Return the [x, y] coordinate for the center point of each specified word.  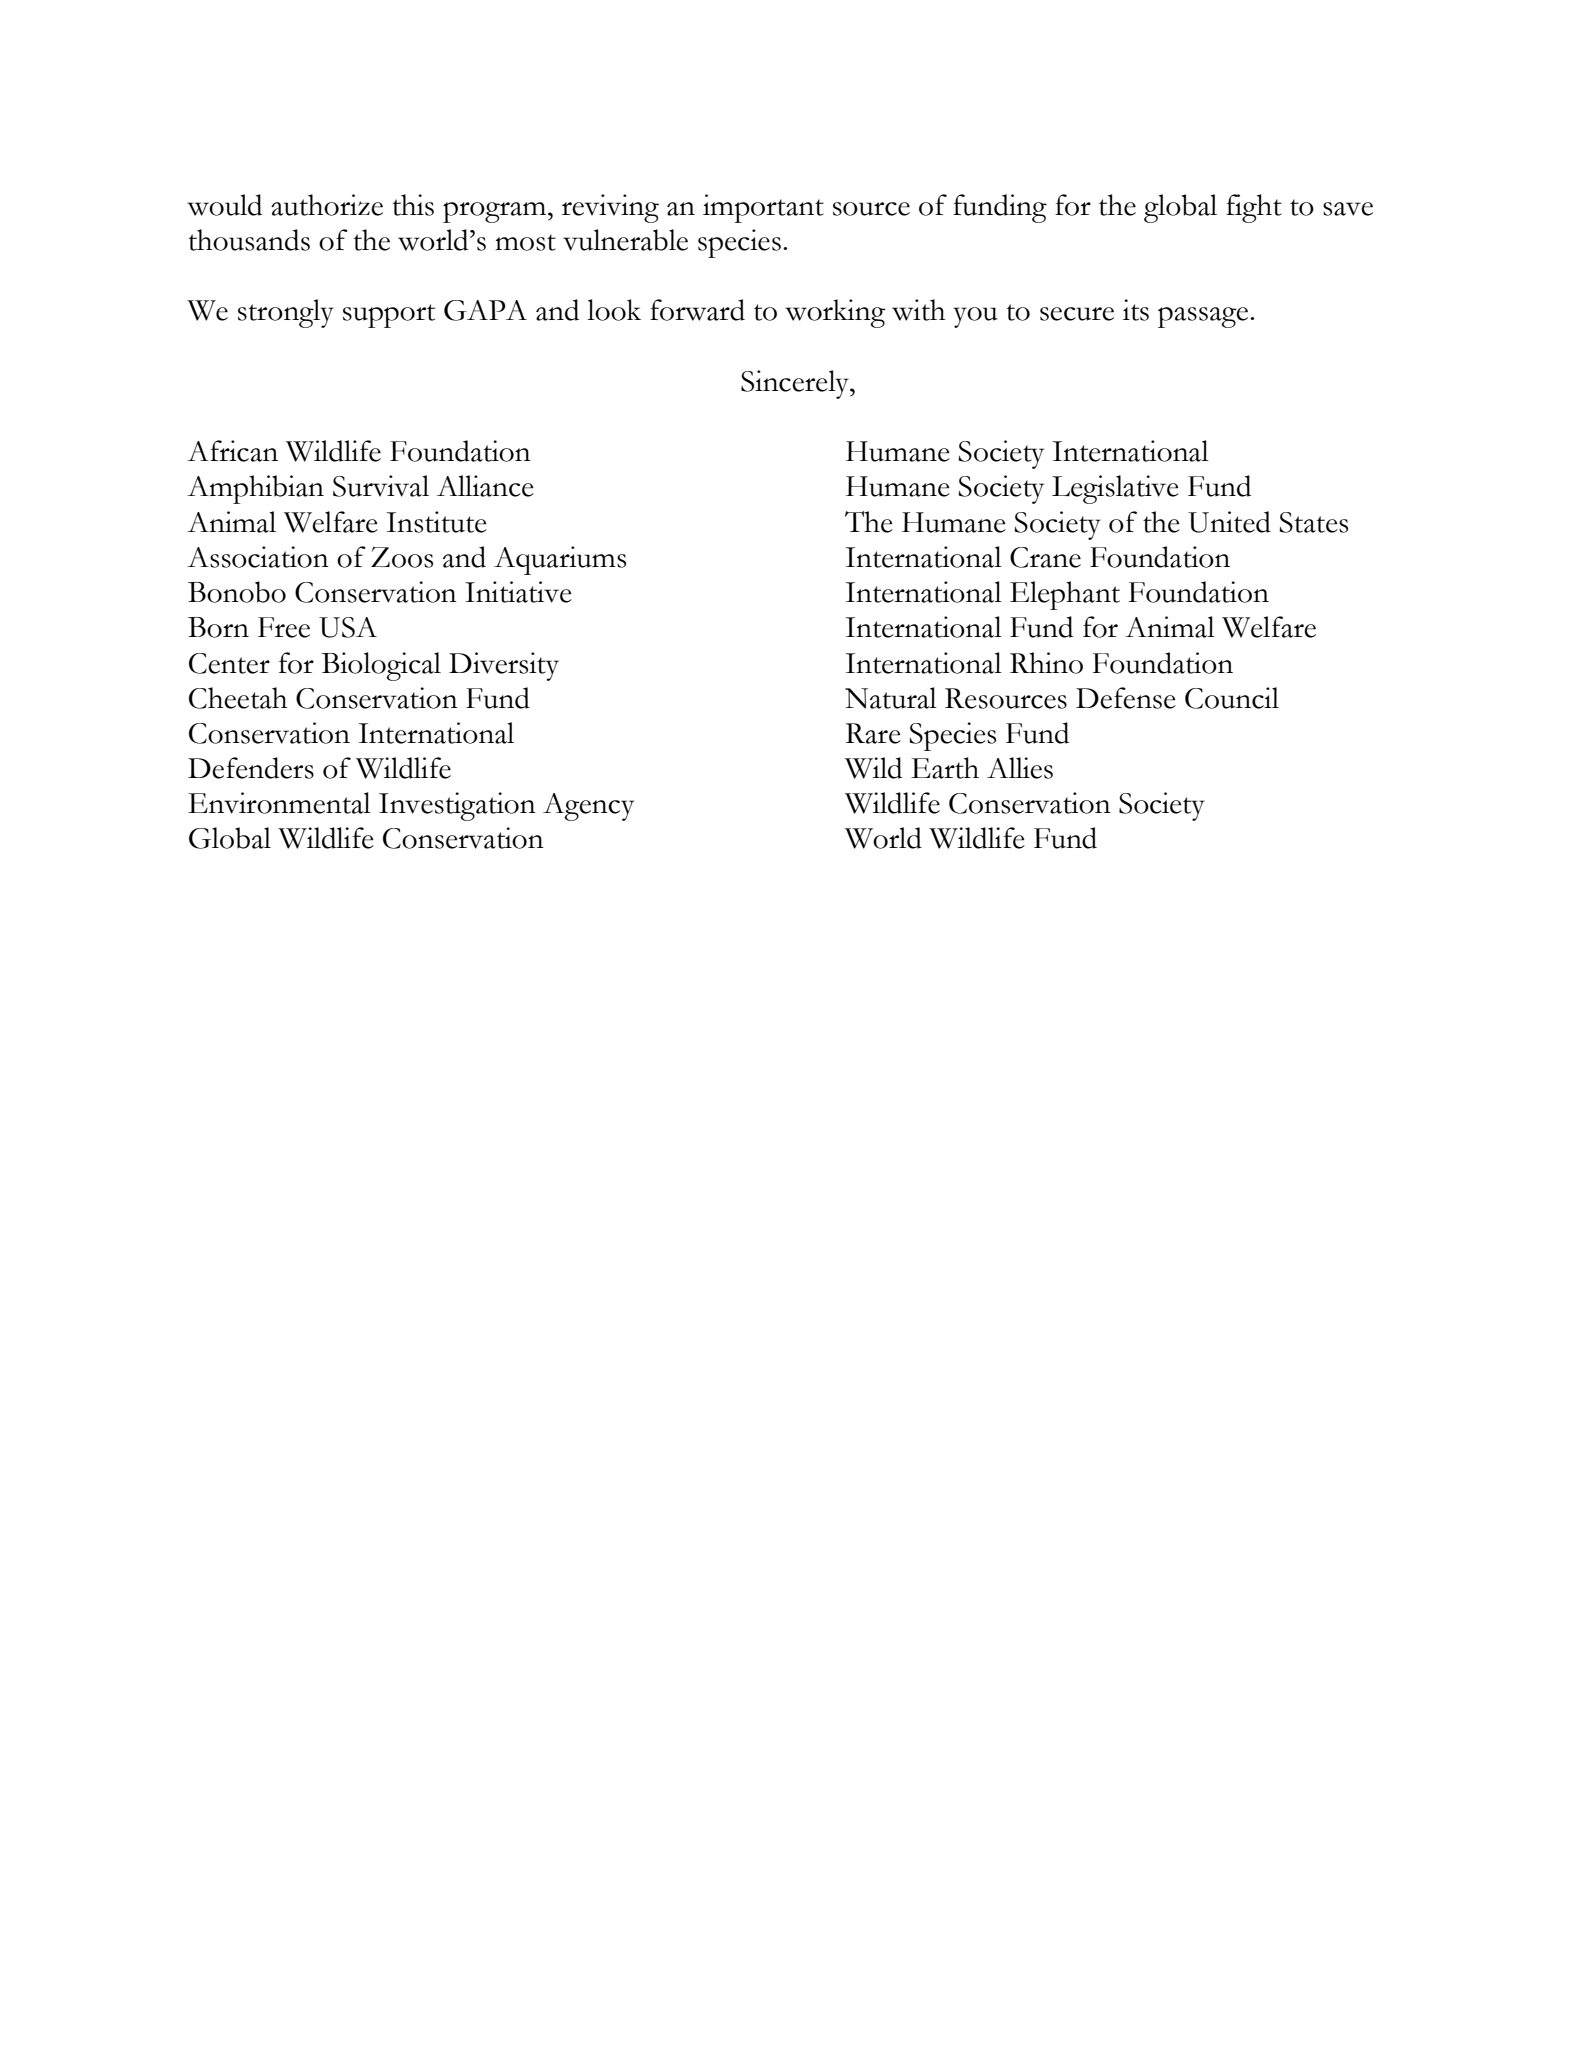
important [763, 208]
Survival [381, 486]
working [835, 313]
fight [1254, 208]
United [1229, 522]
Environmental [279, 803]
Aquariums [560, 560]
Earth [945, 768]
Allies [1020, 768]
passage [1204, 317]
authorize [327, 205]
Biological [381, 666]
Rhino [1046, 663]
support [389, 316]
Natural [891, 698]
